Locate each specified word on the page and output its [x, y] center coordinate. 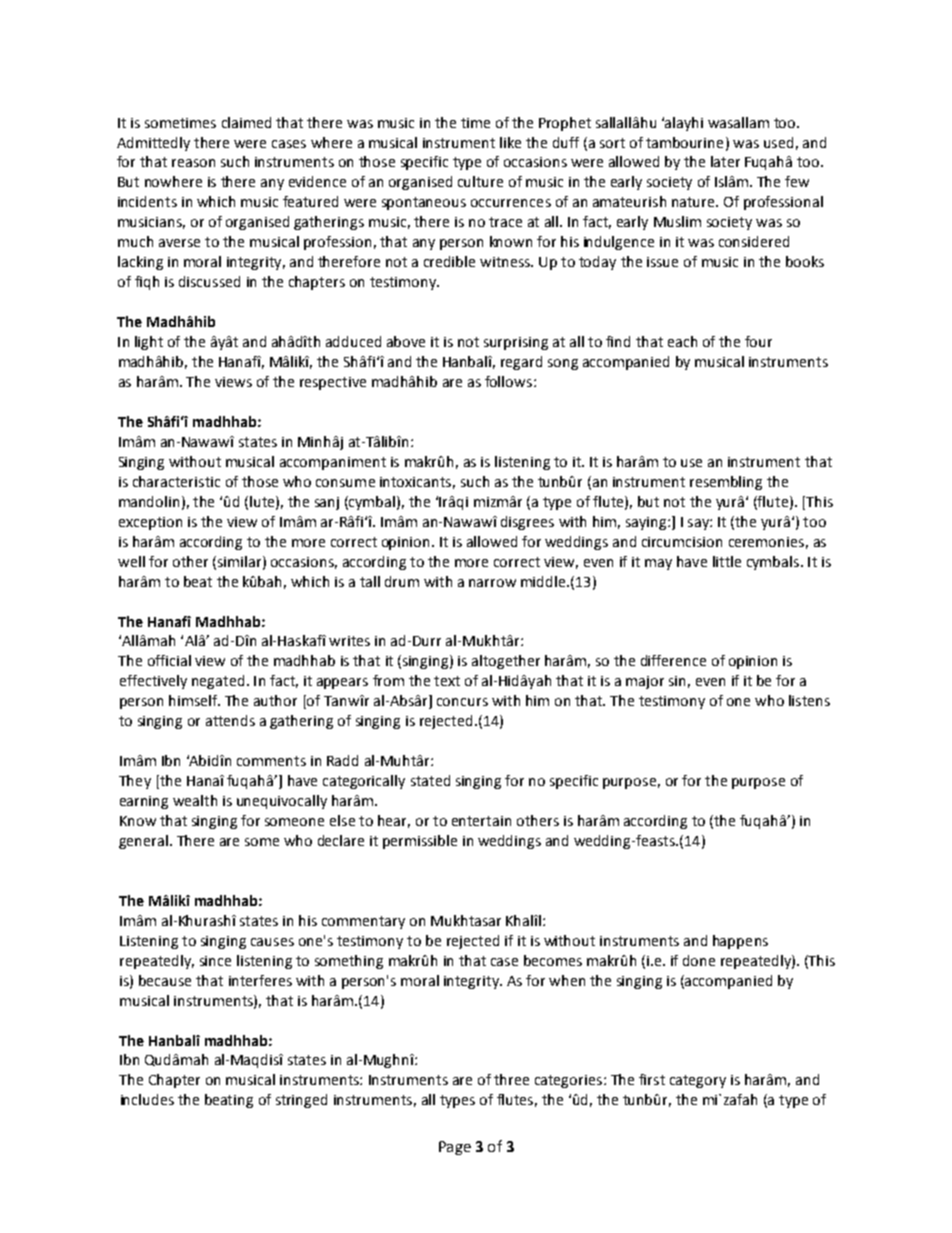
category [698, 1081]
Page [455, 1148]
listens [809, 700]
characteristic [176, 481]
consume [345, 483]
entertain [481, 821]
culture [480, 181]
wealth [195, 800]
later [725, 161]
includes [147, 1099]
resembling [726, 483]
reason [193, 163]
